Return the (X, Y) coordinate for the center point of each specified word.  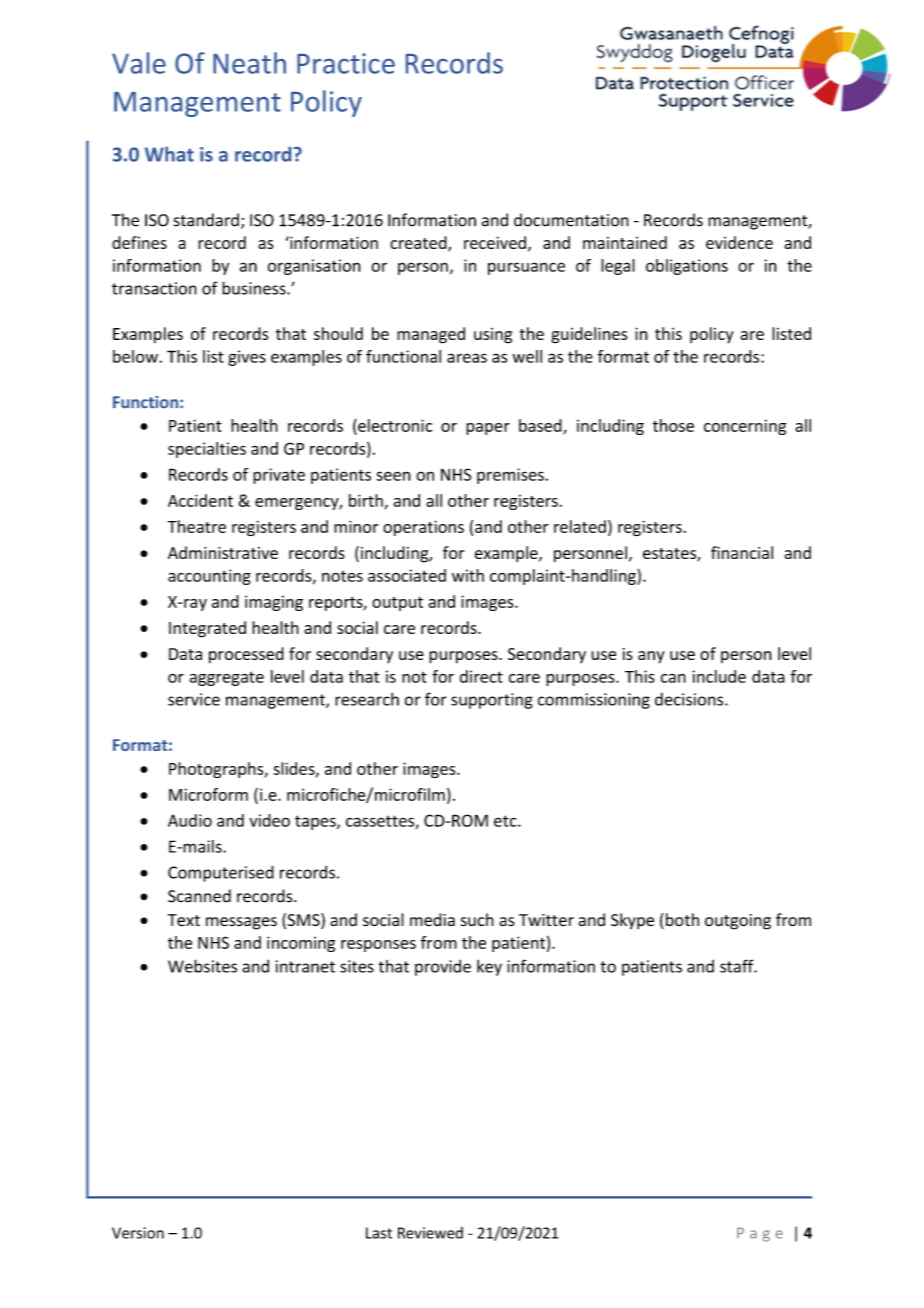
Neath (249, 63)
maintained (625, 242)
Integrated (207, 629)
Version (138, 1233)
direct (481, 676)
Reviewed (430, 1233)
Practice (346, 63)
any (651, 657)
